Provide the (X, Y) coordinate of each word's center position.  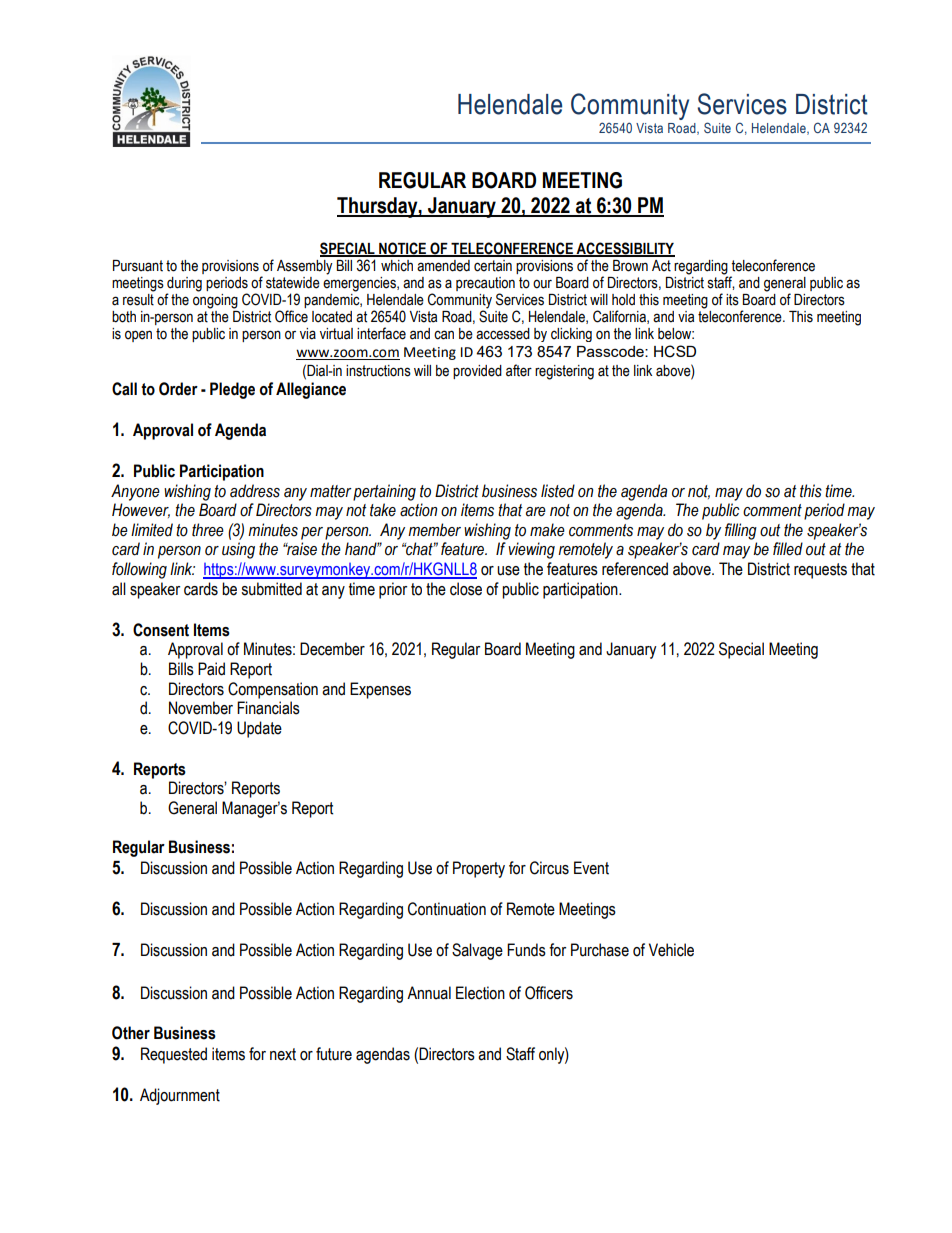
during (184, 284)
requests (820, 571)
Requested (174, 1055)
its (732, 300)
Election (480, 993)
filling (741, 531)
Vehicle (671, 950)
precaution (485, 284)
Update (259, 729)
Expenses (380, 690)
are (536, 512)
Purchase (600, 950)
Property (479, 869)
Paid (211, 669)
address (255, 491)
